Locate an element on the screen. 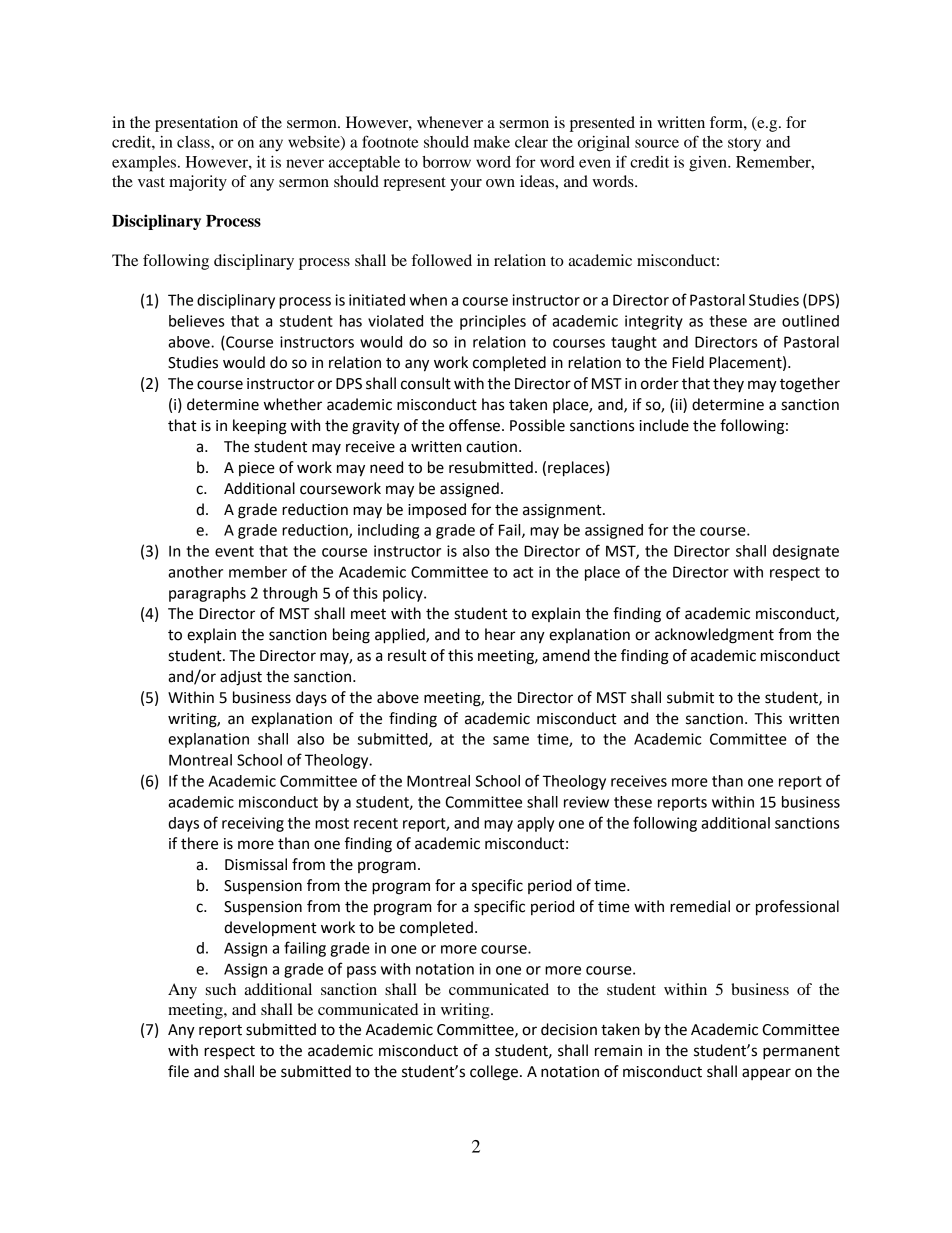 The height and width of the screenshot is (1233, 952). consult is located at coordinates (426, 383).
